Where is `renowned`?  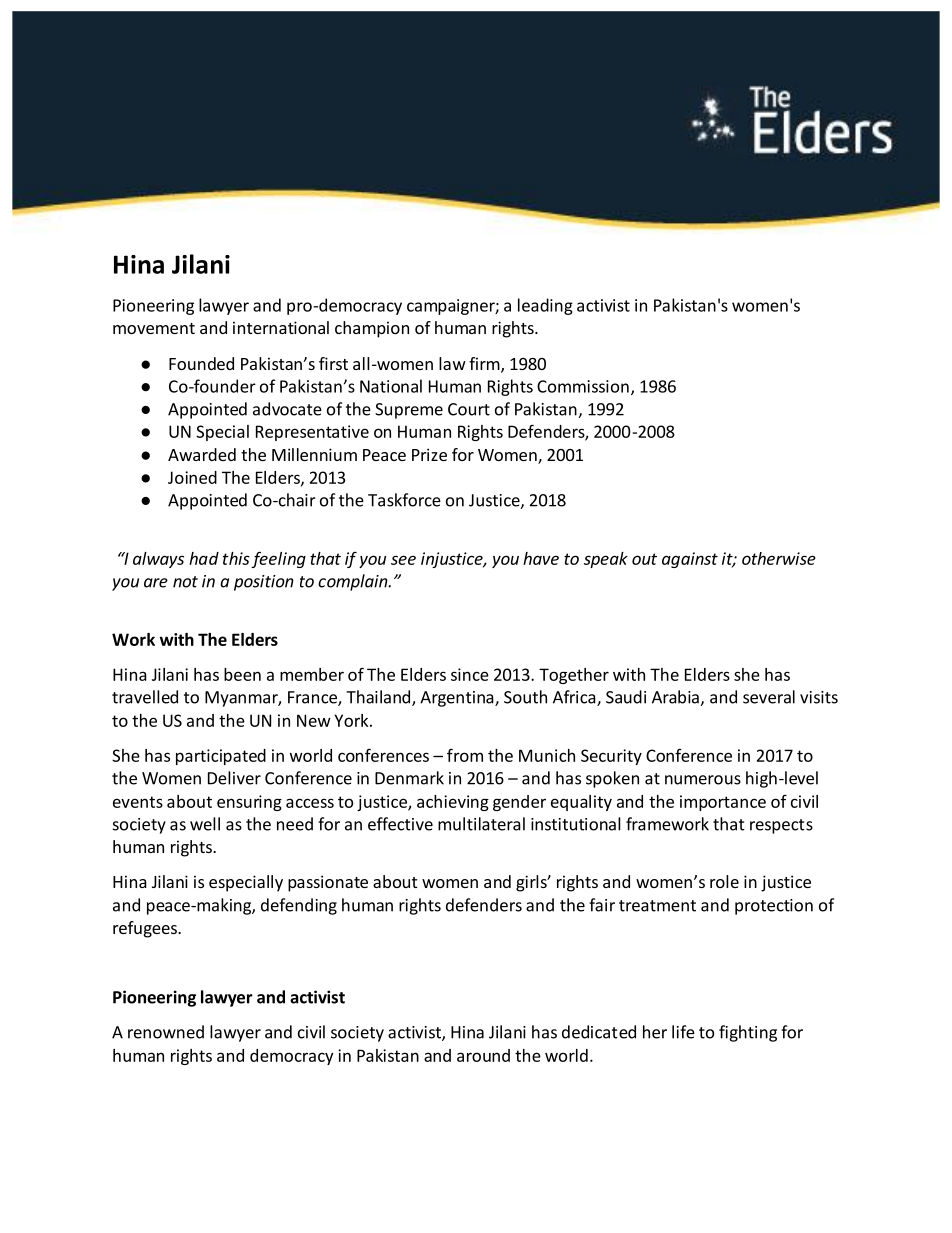
renowned is located at coordinates (166, 1032).
